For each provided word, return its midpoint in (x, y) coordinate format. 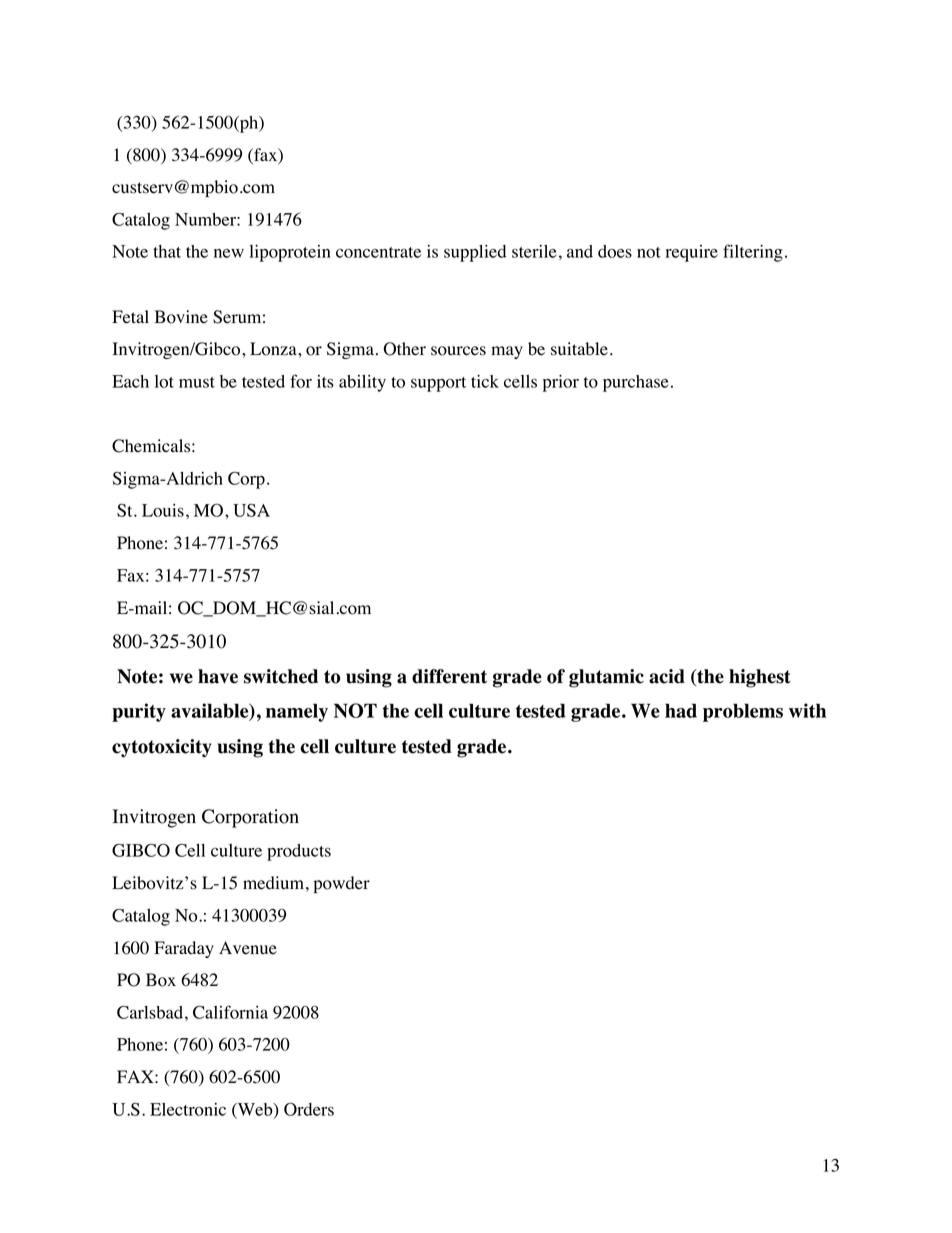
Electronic (188, 1109)
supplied (475, 253)
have (218, 676)
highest (760, 678)
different (449, 676)
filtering (753, 253)
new (229, 253)
